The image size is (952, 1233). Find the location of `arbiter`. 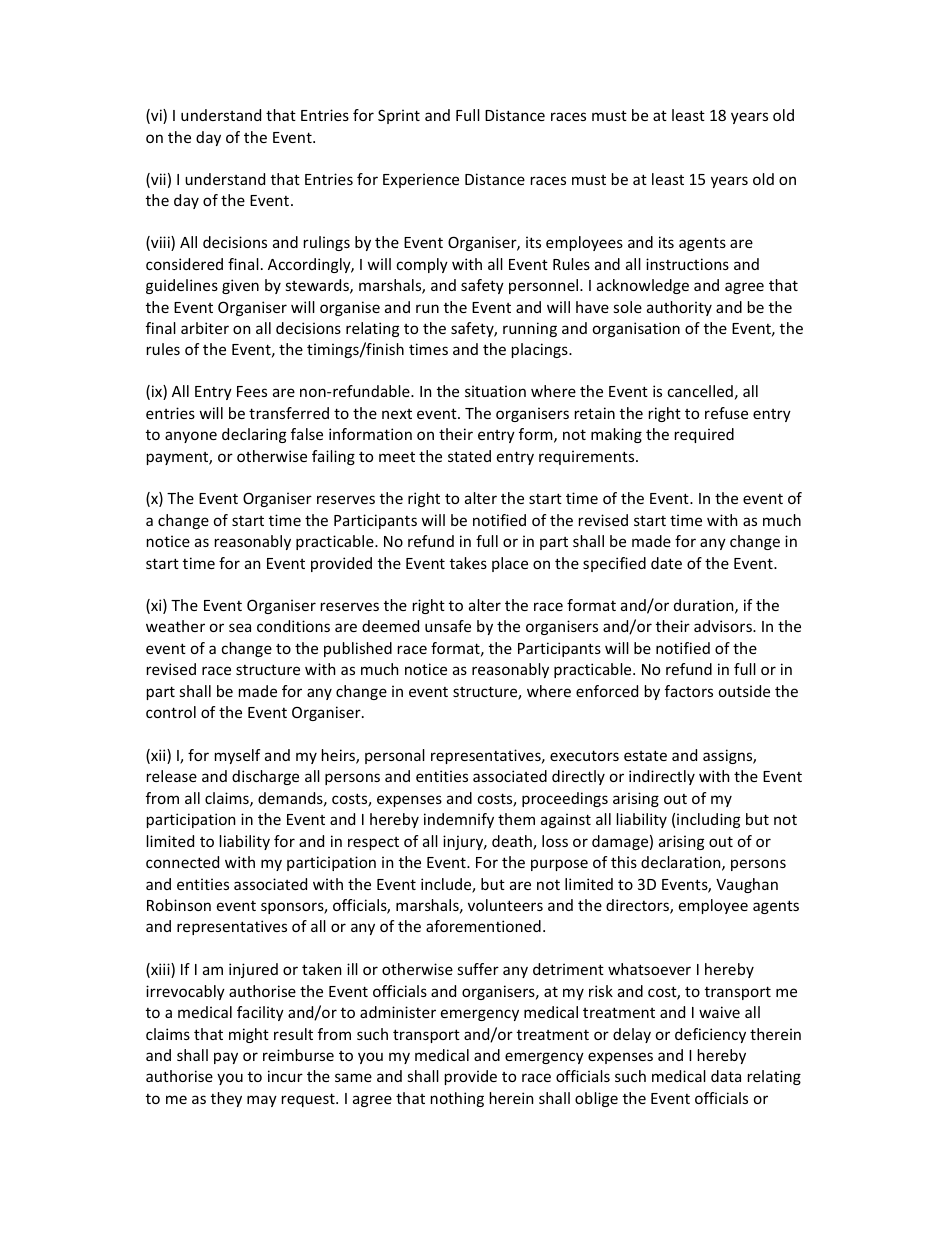

arbiter is located at coordinates (205, 328).
